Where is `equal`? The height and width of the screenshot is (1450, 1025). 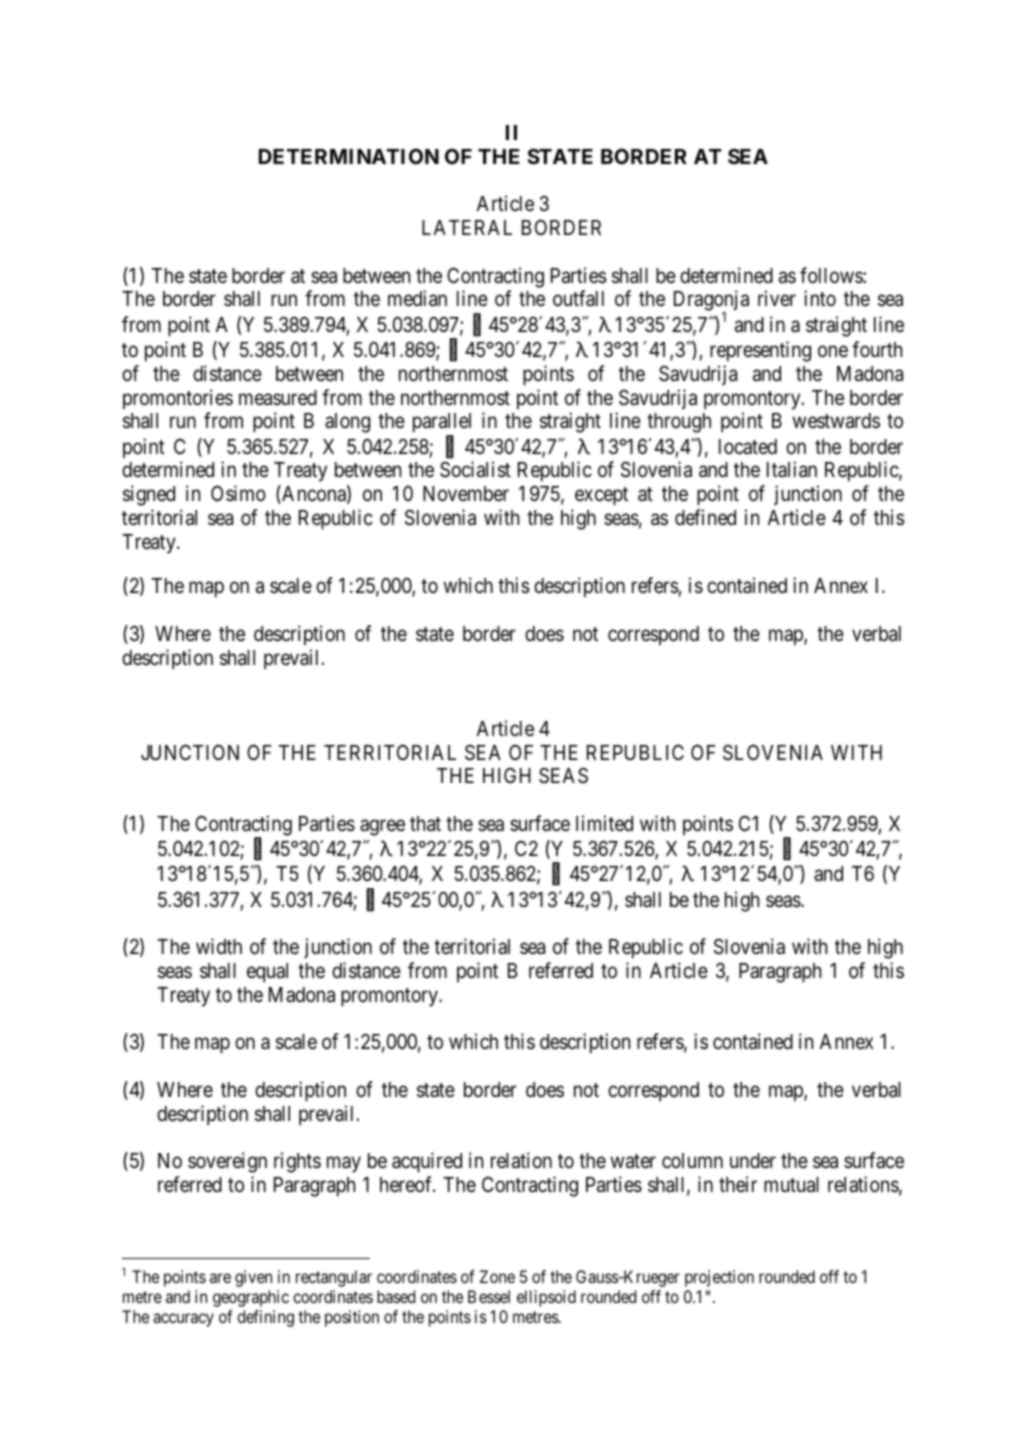
equal is located at coordinates (267, 973).
